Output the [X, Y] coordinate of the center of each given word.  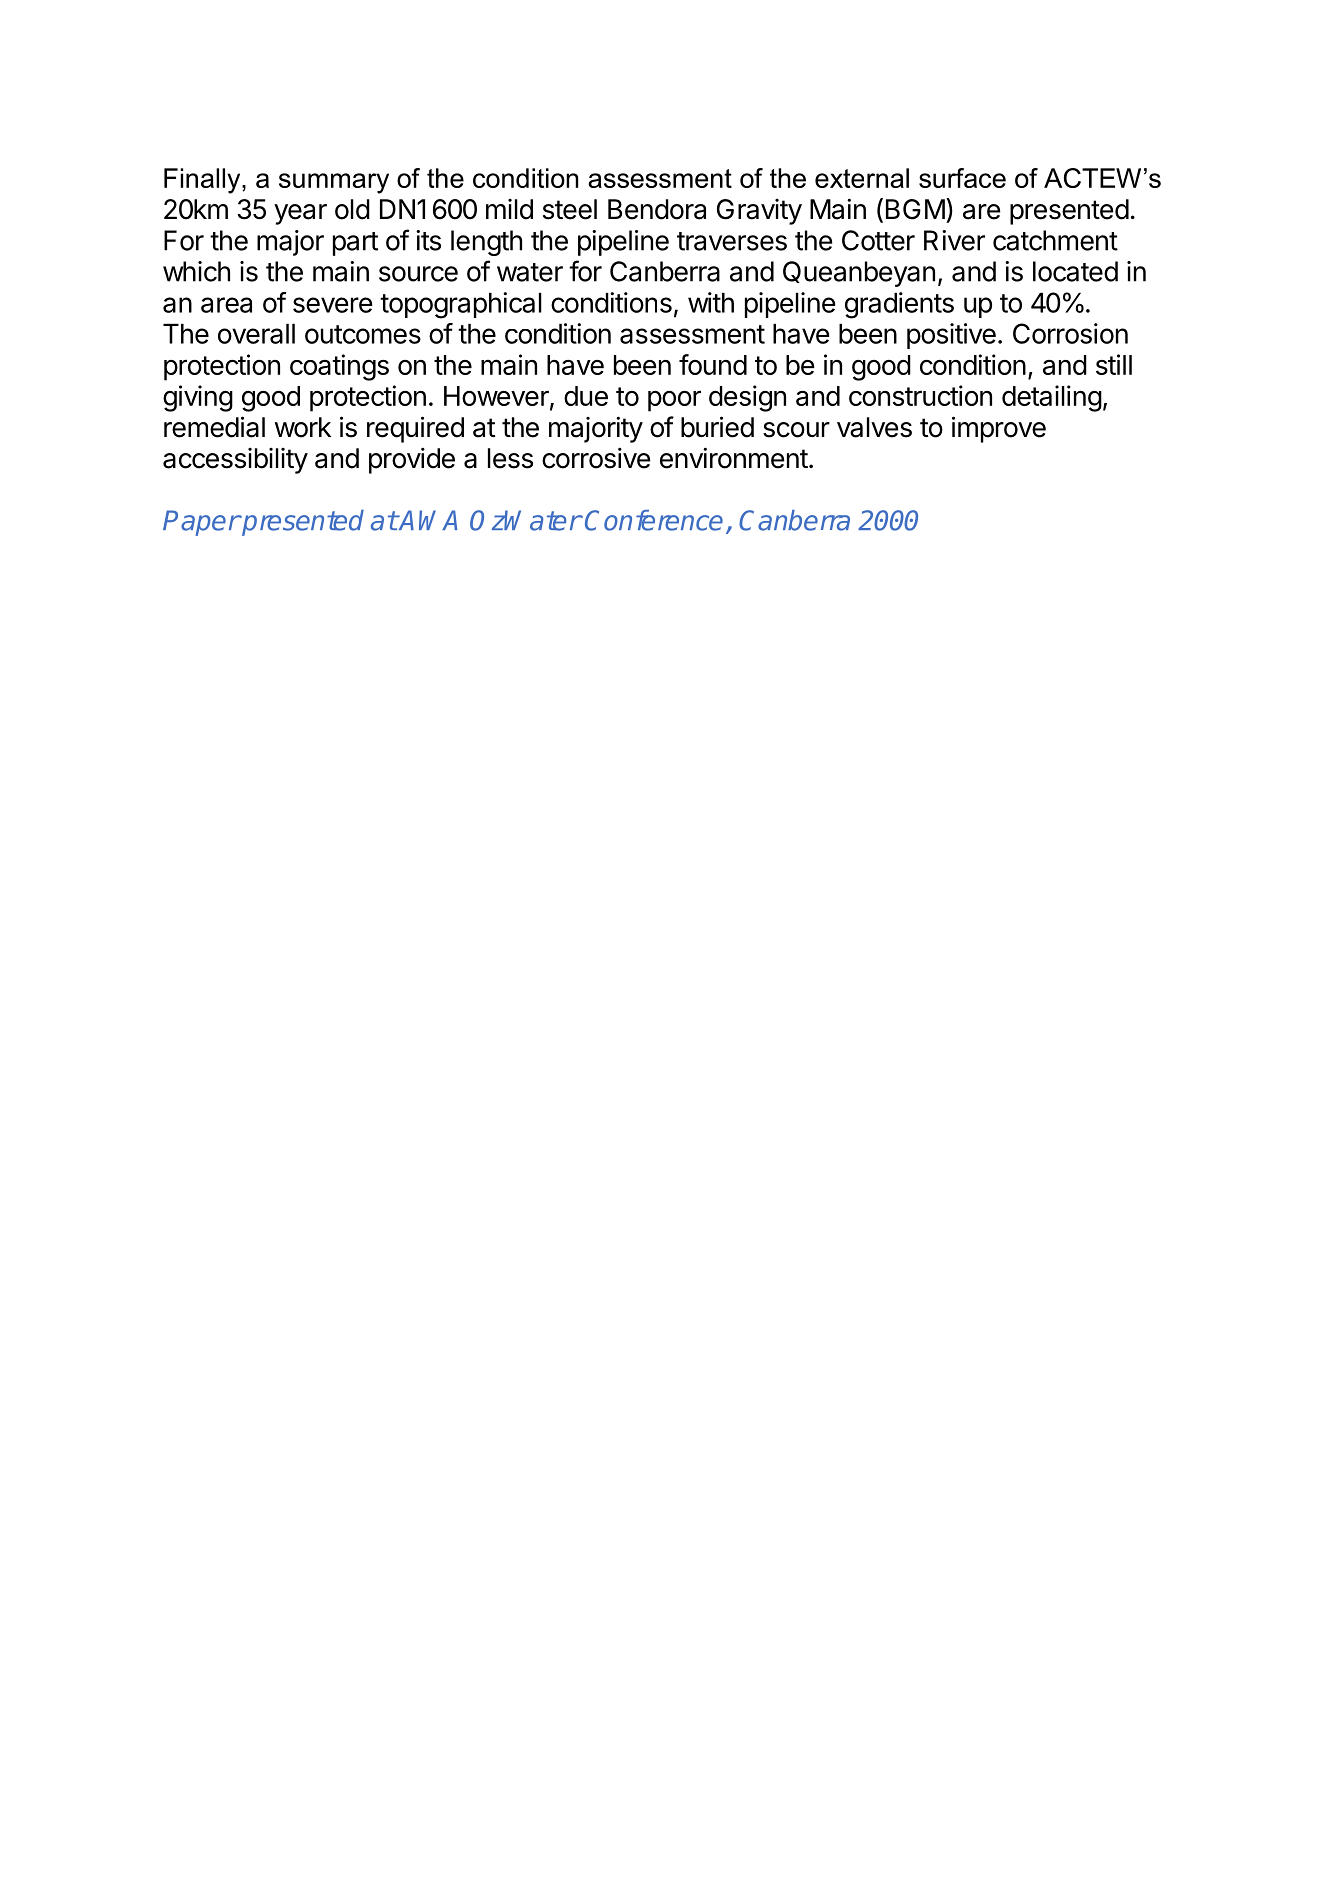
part [355, 244]
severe [332, 305]
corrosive [596, 458]
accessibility [235, 461]
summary [334, 183]
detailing [1052, 398]
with [711, 302]
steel [570, 209]
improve [999, 429]
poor [674, 401]
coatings [339, 367]
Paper [201, 523]
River [954, 240]
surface [962, 178]
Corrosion [1070, 333]
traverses [732, 241]
